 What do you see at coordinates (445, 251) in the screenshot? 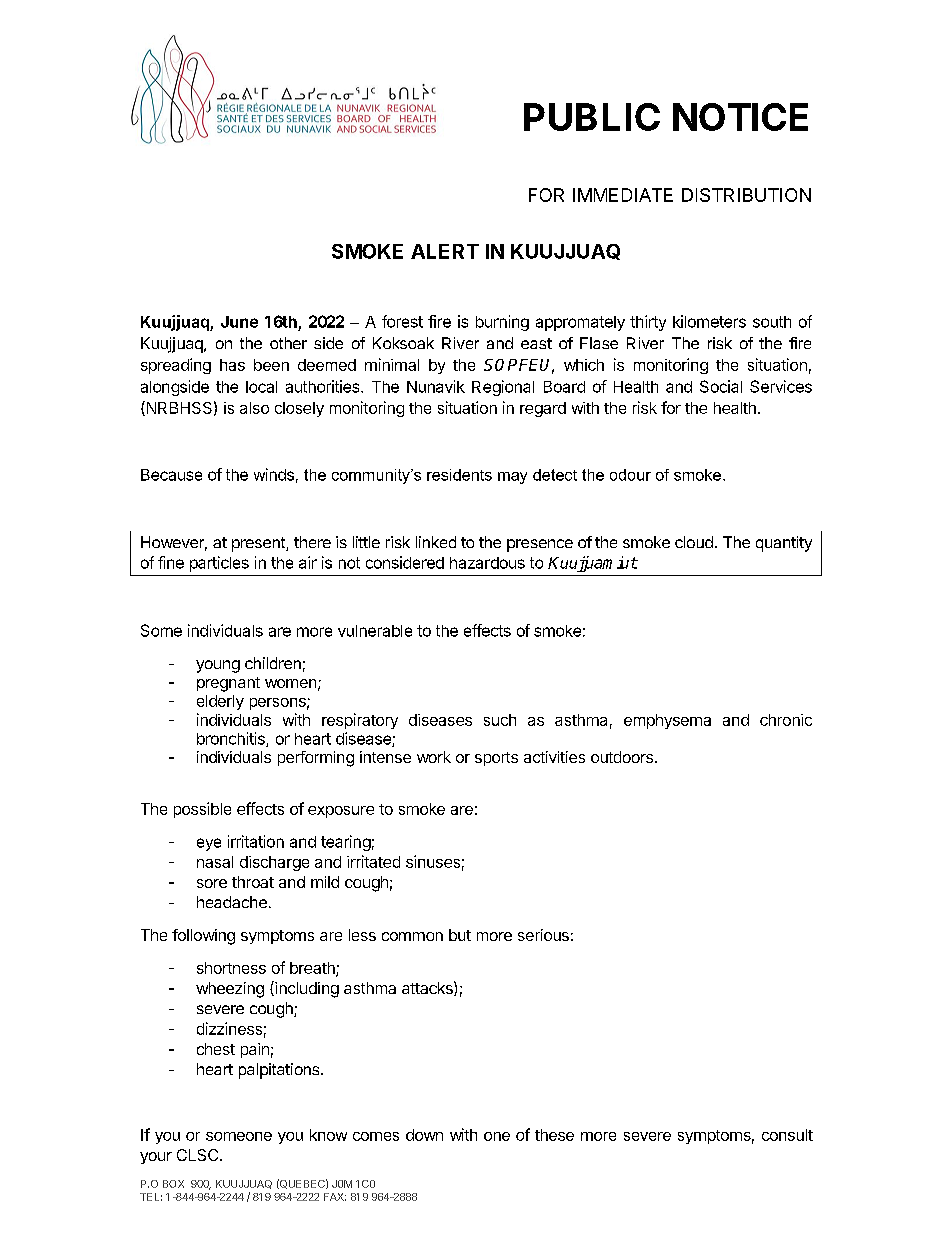
I see `ALERT` at bounding box center [445, 251].
